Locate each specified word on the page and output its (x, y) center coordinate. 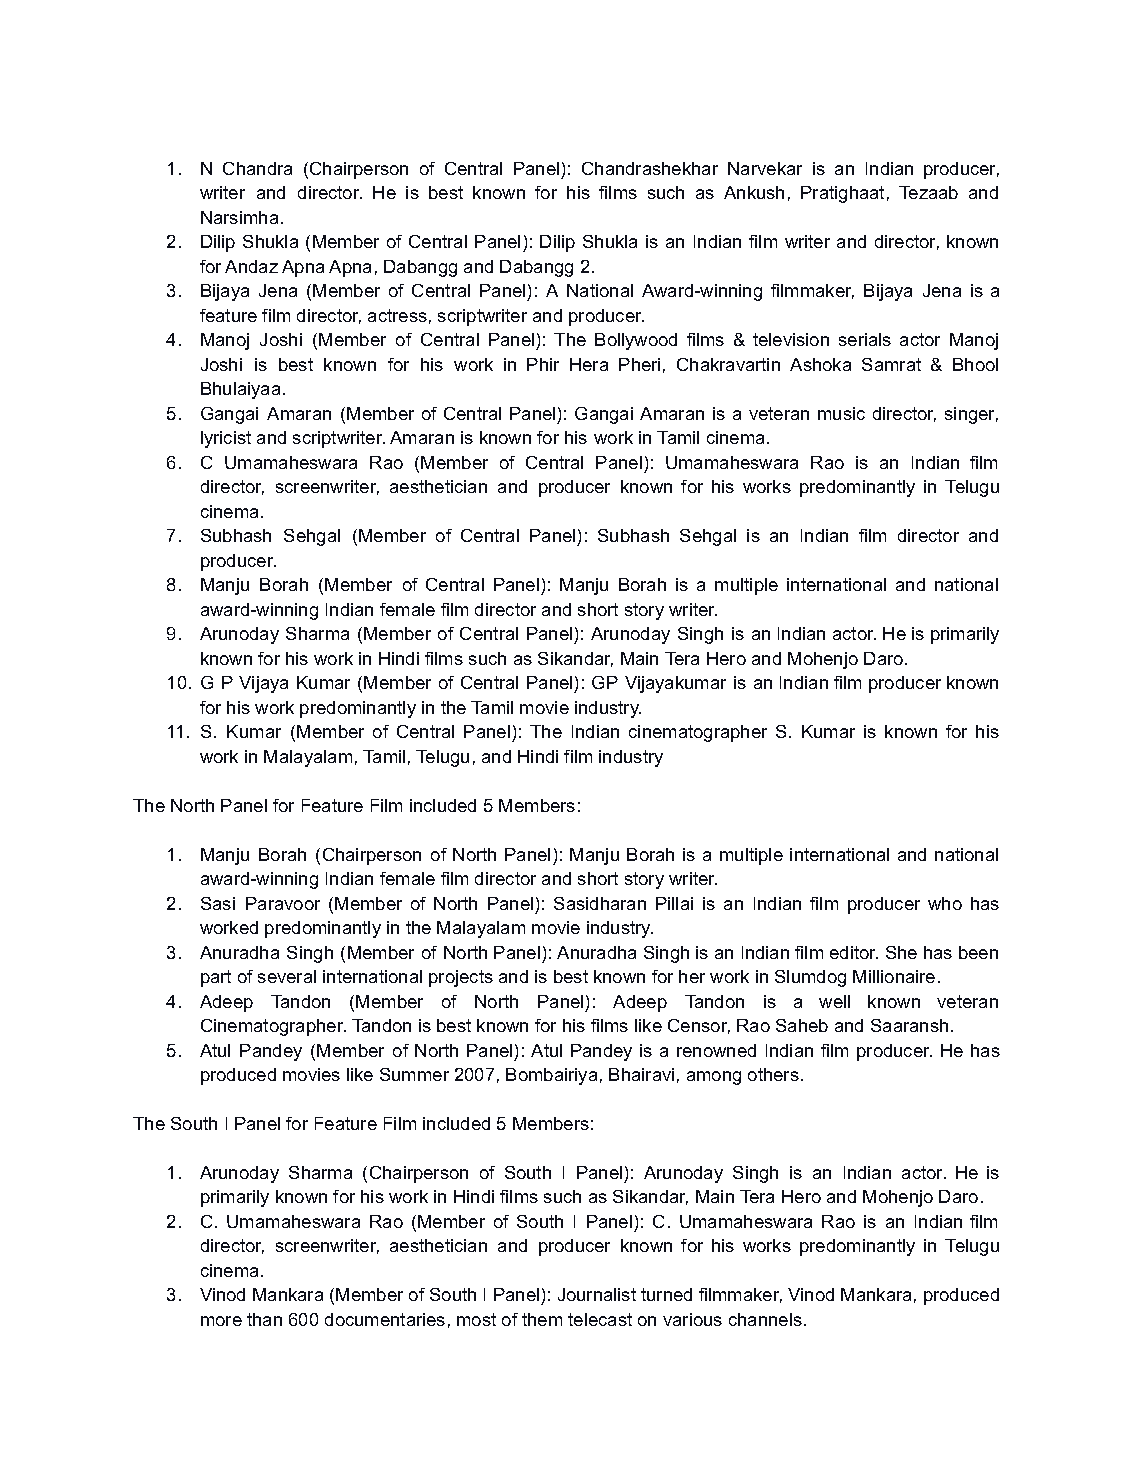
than (264, 1319)
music (841, 413)
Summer (414, 1074)
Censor (699, 1026)
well (834, 1001)
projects (461, 978)
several (287, 976)
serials (865, 339)
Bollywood (636, 341)
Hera (589, 364)
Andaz (251, 266)
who (945, 903)
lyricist (226, 439)
